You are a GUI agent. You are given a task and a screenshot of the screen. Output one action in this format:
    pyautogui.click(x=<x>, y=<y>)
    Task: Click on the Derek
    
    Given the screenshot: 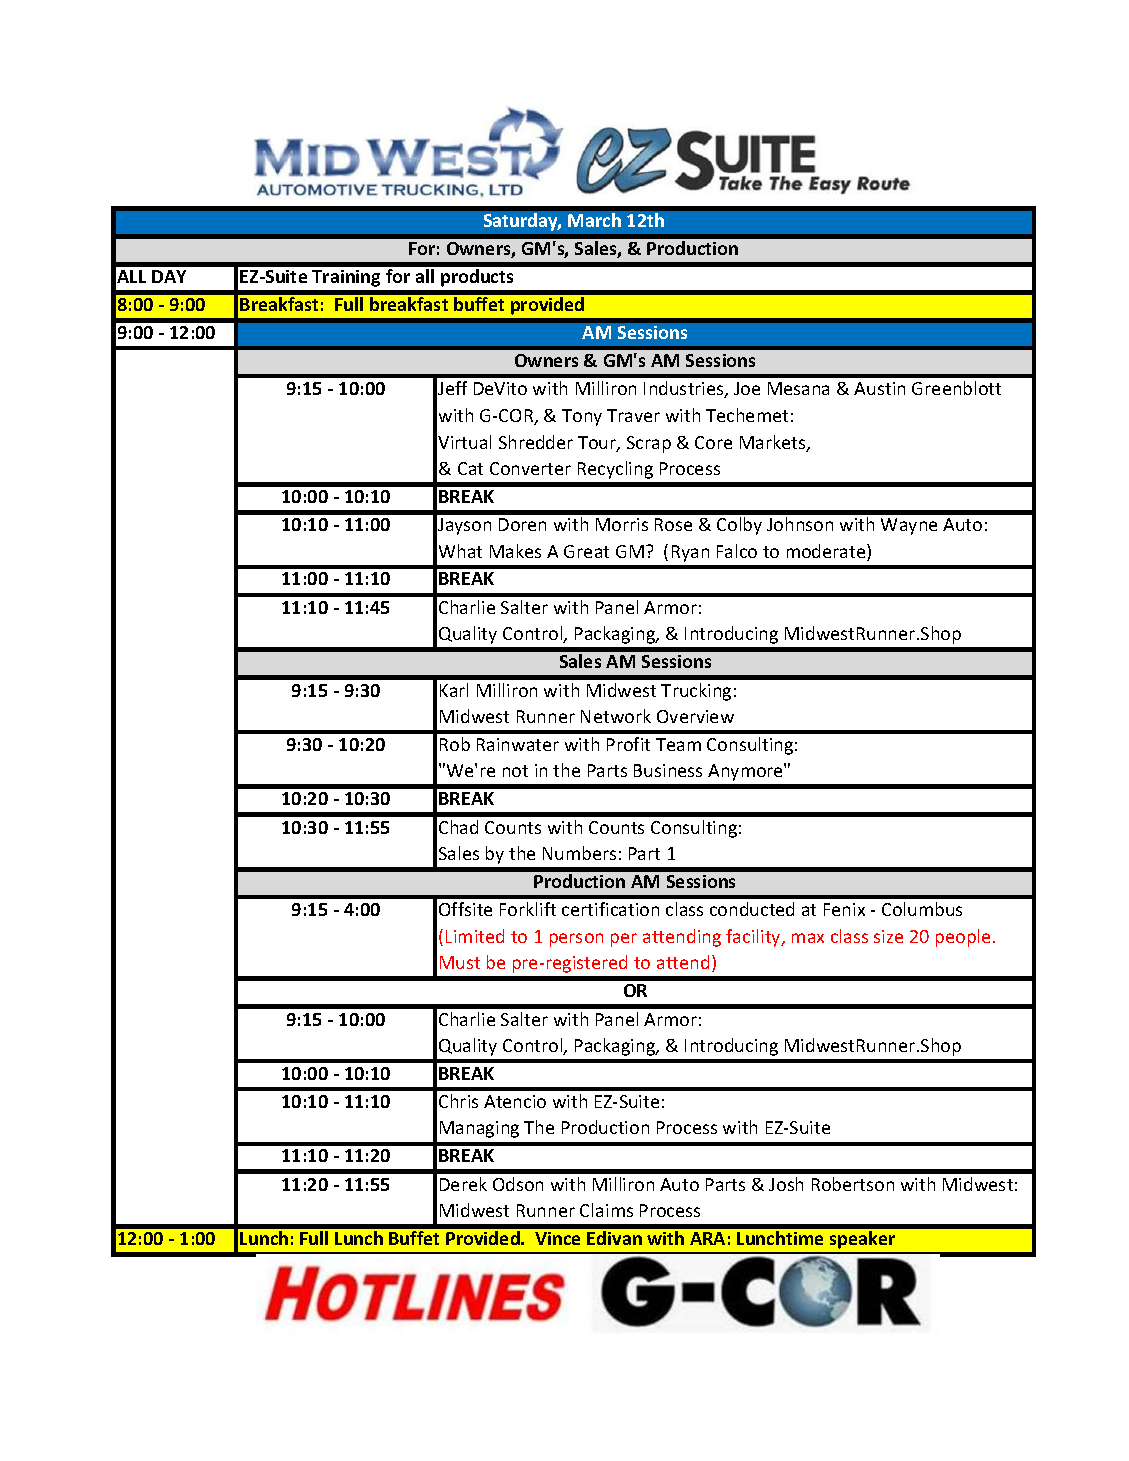 What is the action you would take?
    pyautogui.click(x=463, y=1184)
